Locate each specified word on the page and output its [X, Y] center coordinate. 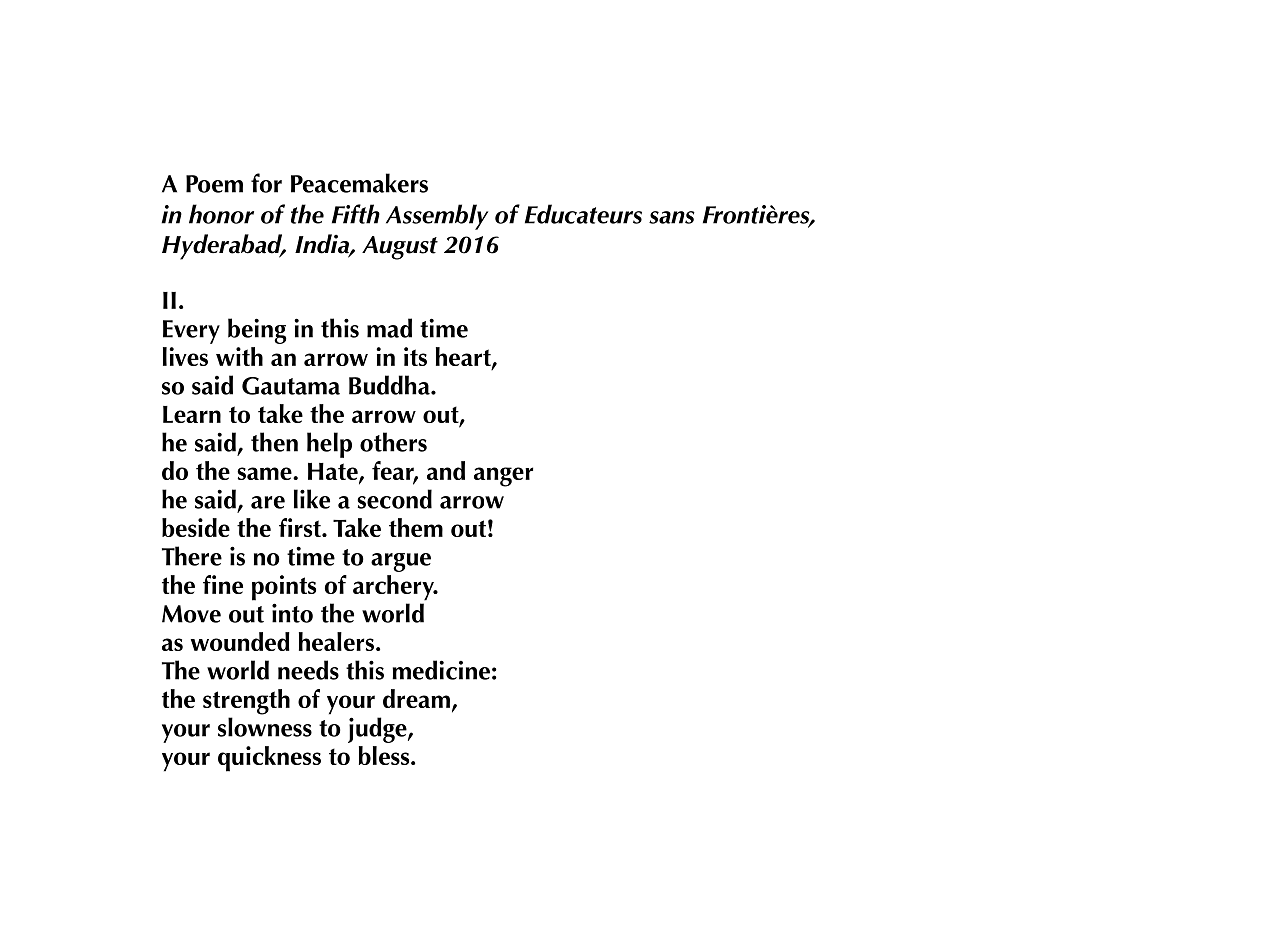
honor [221, 214]
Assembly [437, 217]
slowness [265, 727]
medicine [441, 670]
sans [672, 217]
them [416, 527]
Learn [192, 414]
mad [389, 328]
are [268, 502]
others [393, 442]
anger [503, 477]
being [257, 331]
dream [416, 698]
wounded [240, 641]
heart [464, 357]
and [446, 470]
